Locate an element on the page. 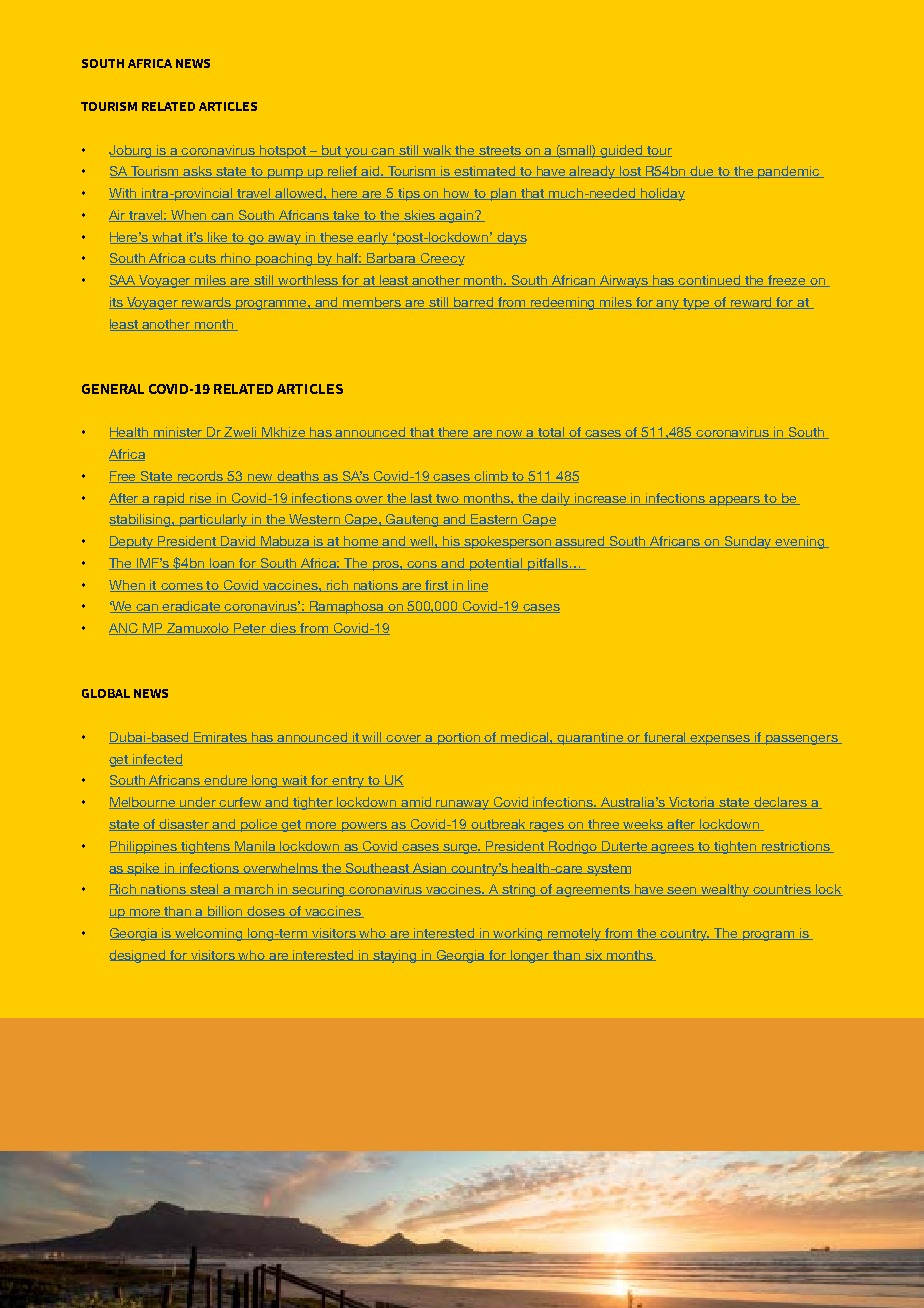 The image size is (924, 1308). Emirates is located at coordinates (221, 738).
